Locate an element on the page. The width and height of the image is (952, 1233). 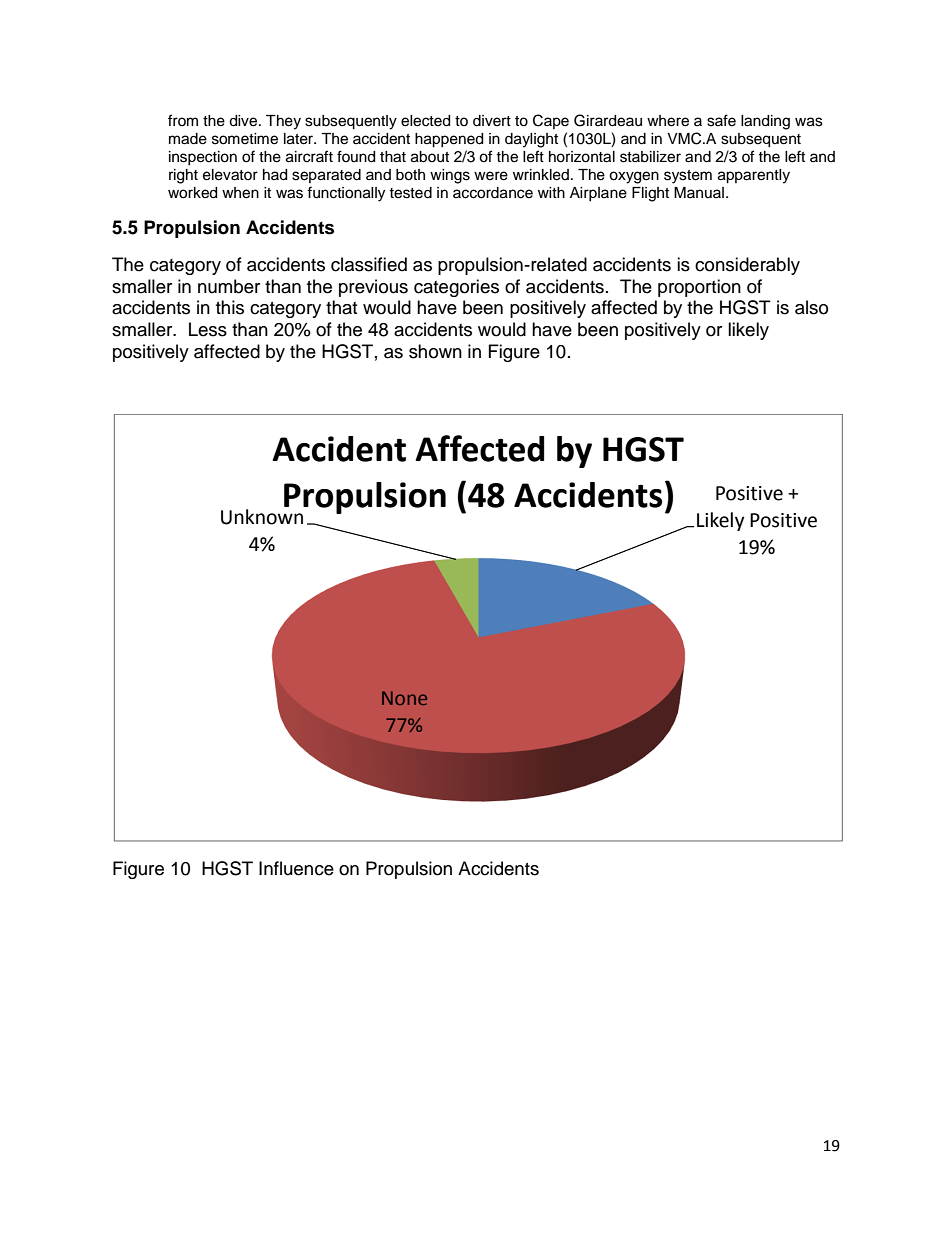
also is located at coordinates (811, 307).
